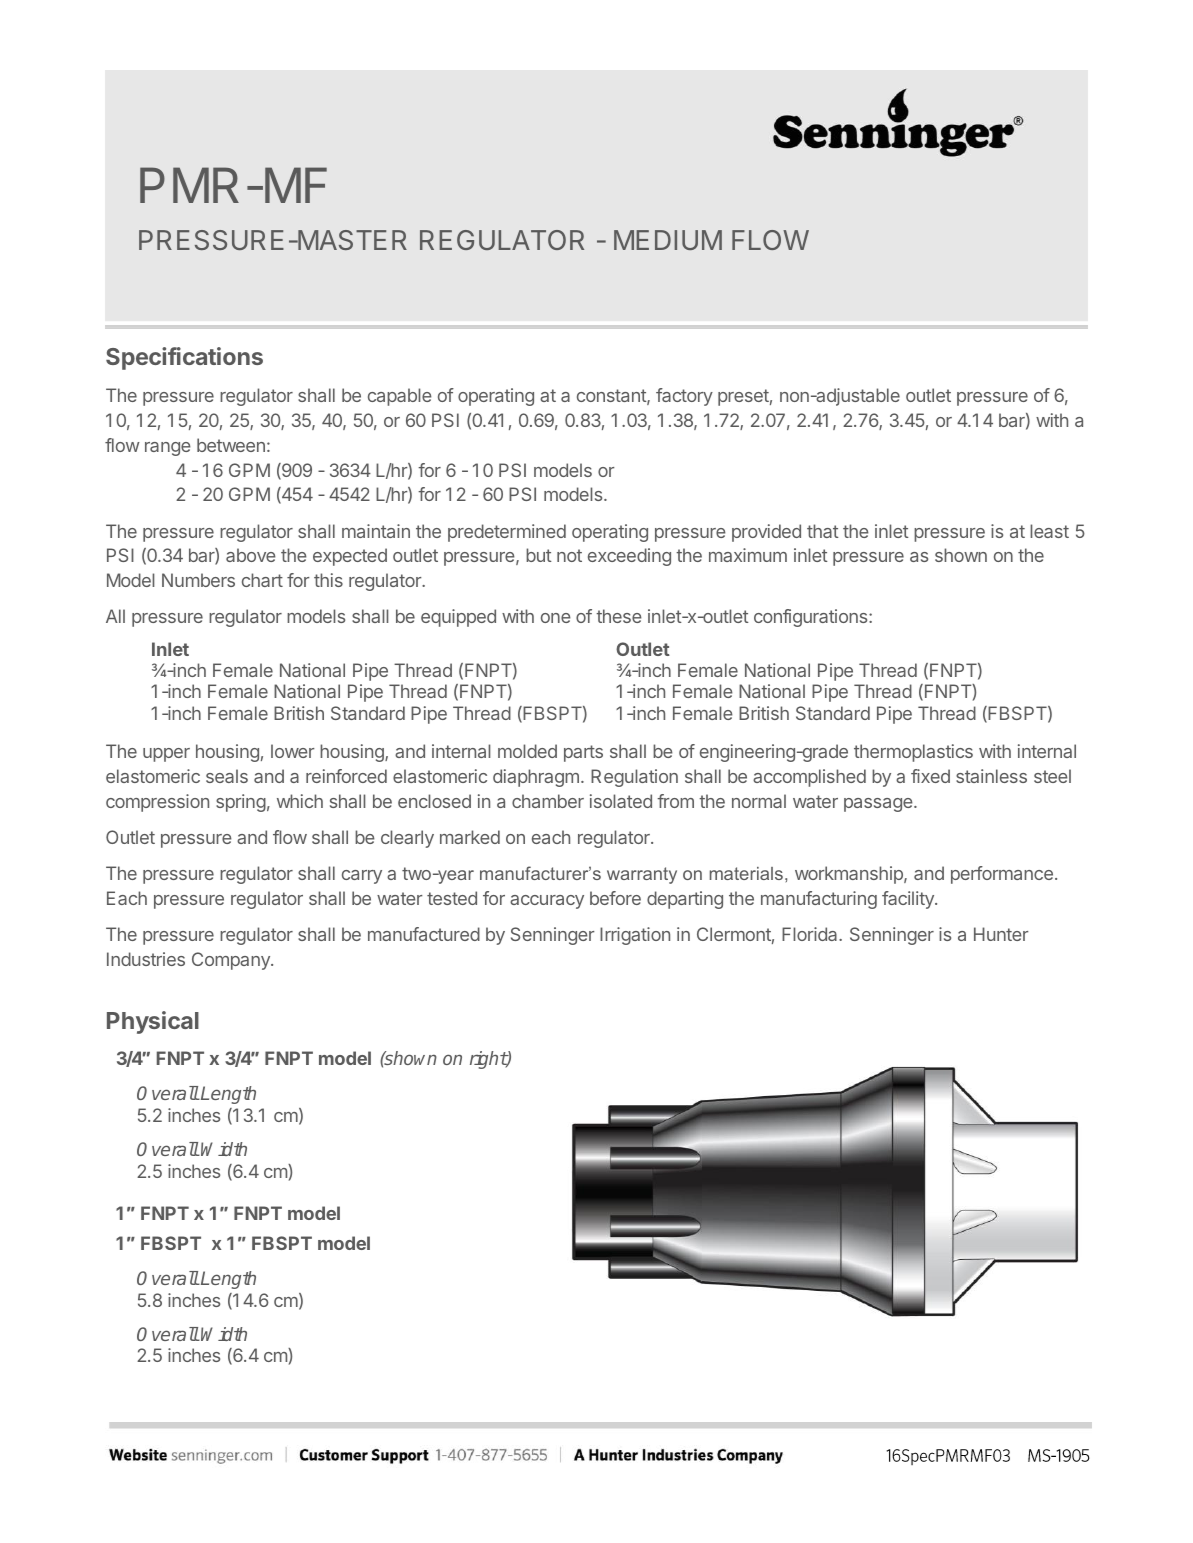 The height and width of the page is (1543, 1193). I want to click on MEDIUM, so click(668, 240).
